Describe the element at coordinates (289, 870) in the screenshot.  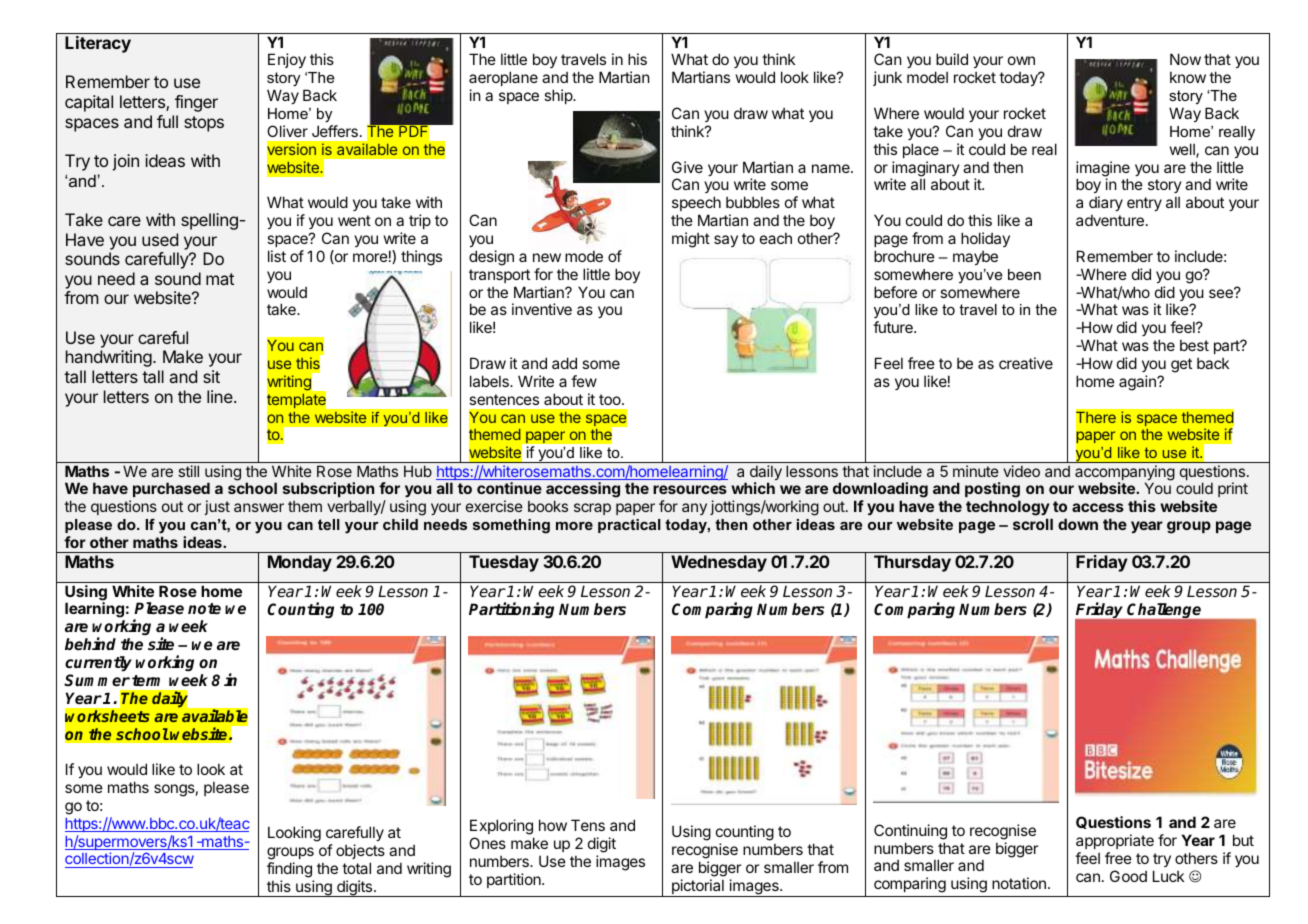
I see `finding` at that location.
